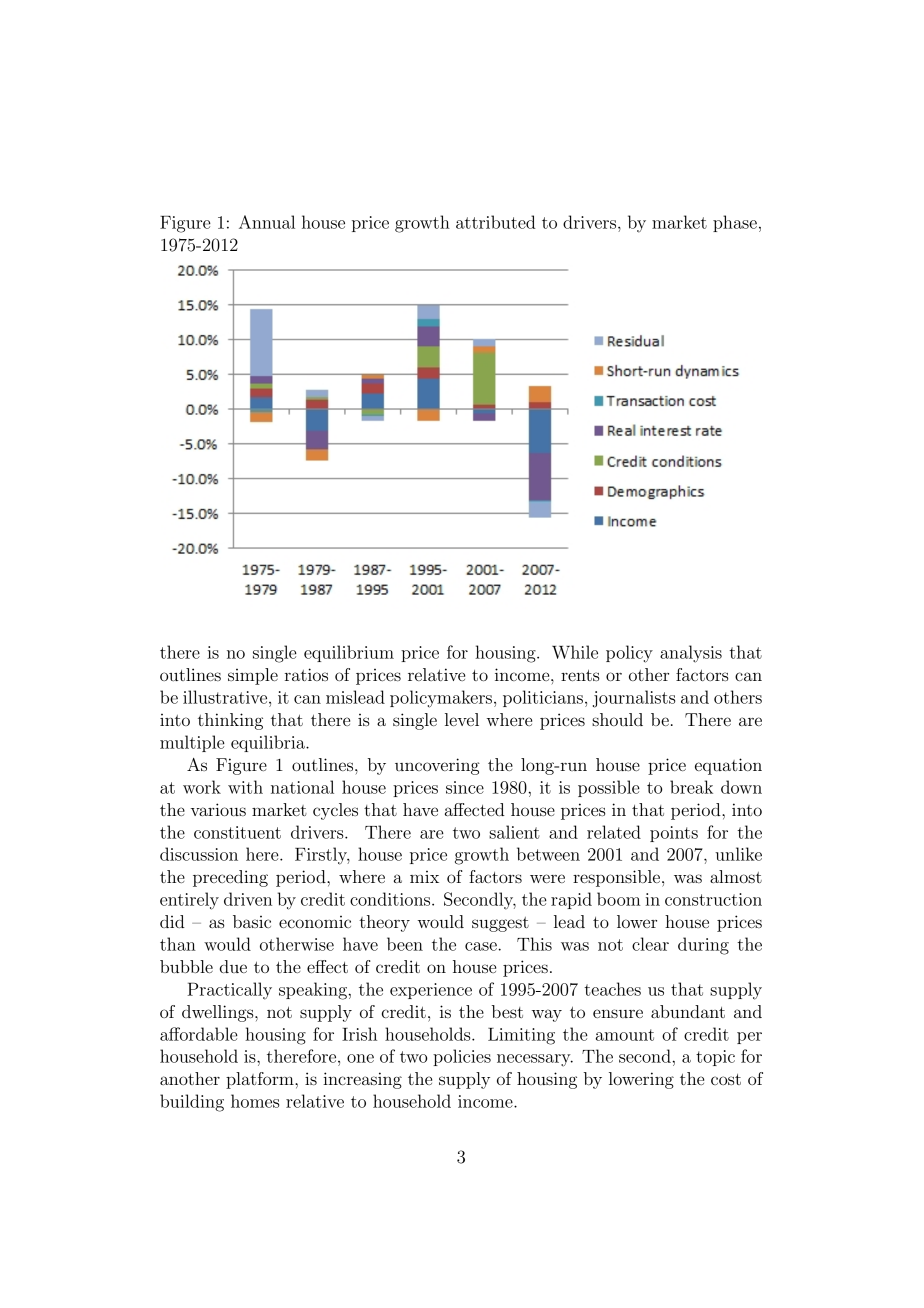 Image resolution: width=924 pixels, height=1308 pixels. What do you see at coordinates (735, 223) in the page?
I see `phase` at bounding box center [735, 223].
